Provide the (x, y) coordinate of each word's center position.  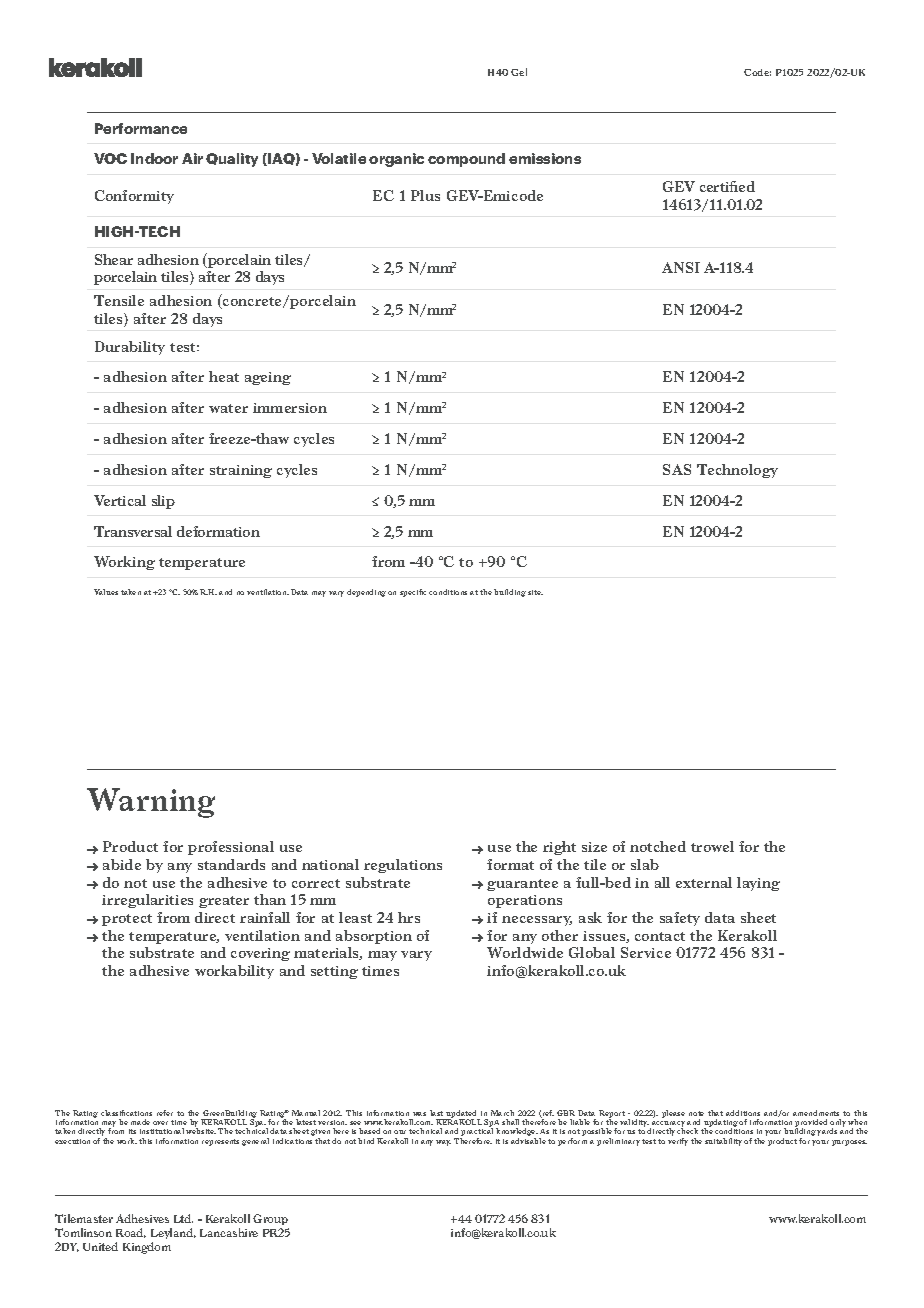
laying (758, 884)
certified (727, 186)
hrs (409, 917)
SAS (677, 469)
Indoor (154, 158)
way (443, 1143)
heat (224, 376)
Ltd (183, 1218)
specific (413, 593)
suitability (723, 1142)
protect (127, 920)
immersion (290, 408)
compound (466, 160)
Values (106, 592)
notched (658, 846)
